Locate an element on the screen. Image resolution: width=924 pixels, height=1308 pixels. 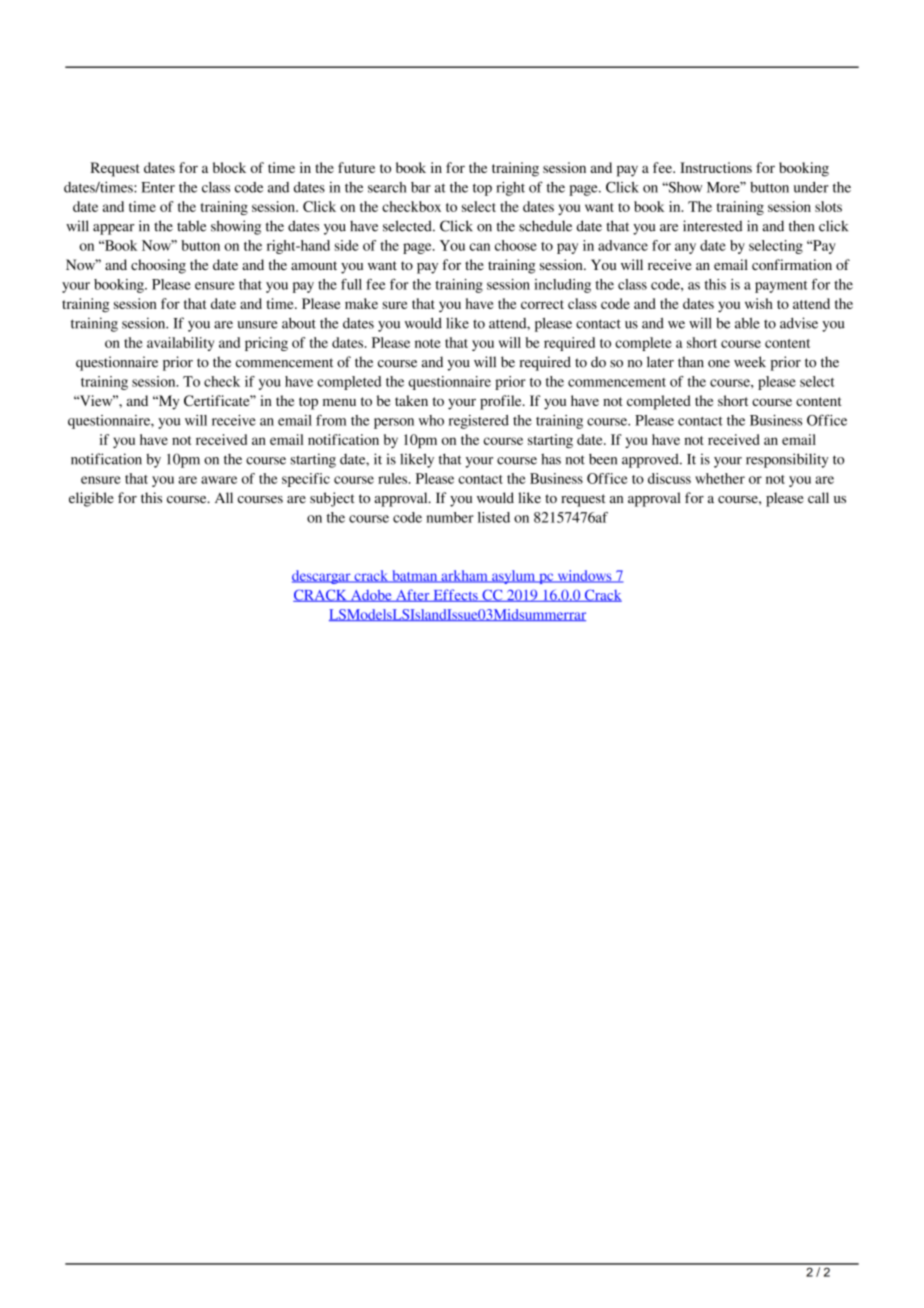
responsibility is located at coordinates (787, 460).
